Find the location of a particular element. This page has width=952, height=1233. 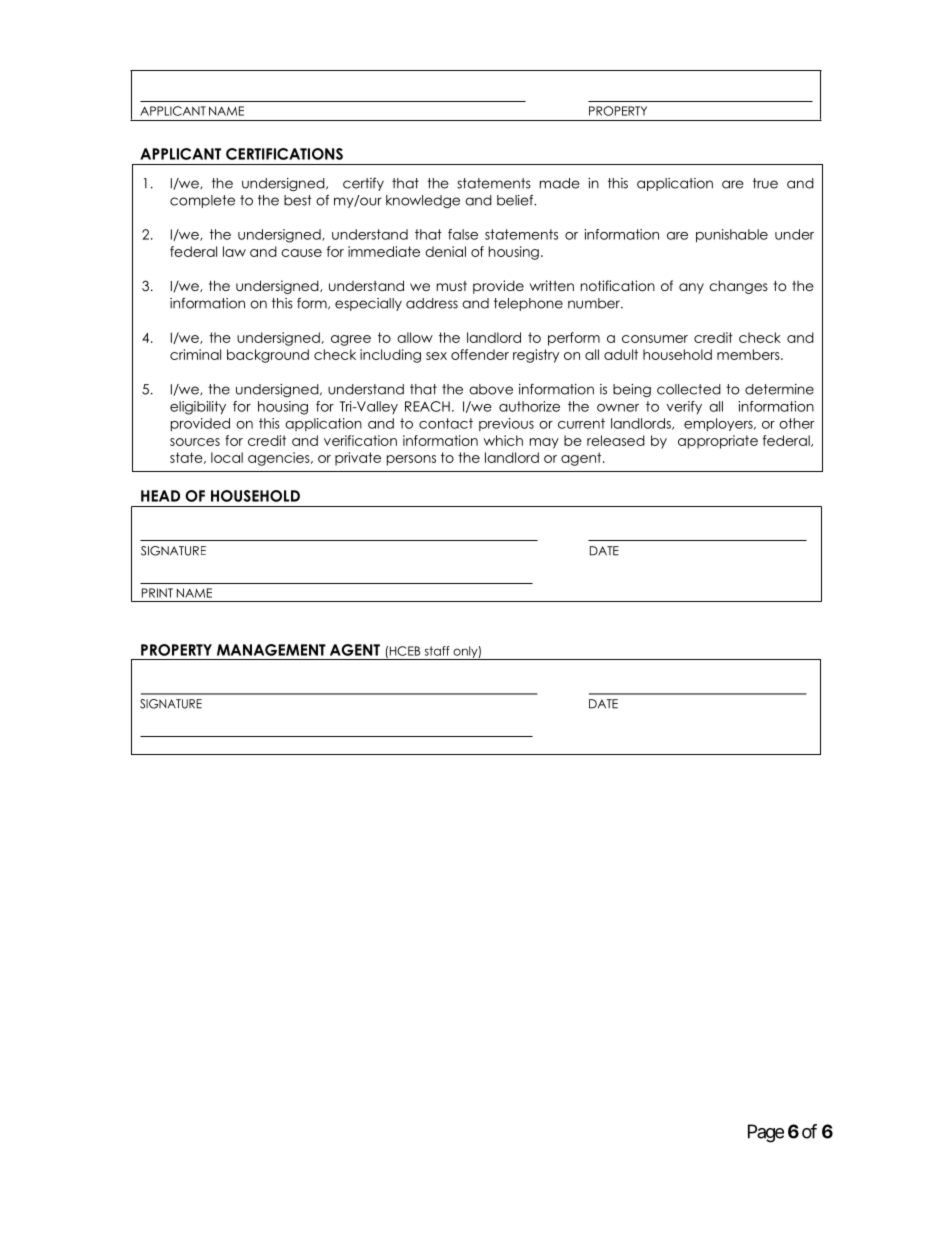

true is located at coordinates (765, 183).
